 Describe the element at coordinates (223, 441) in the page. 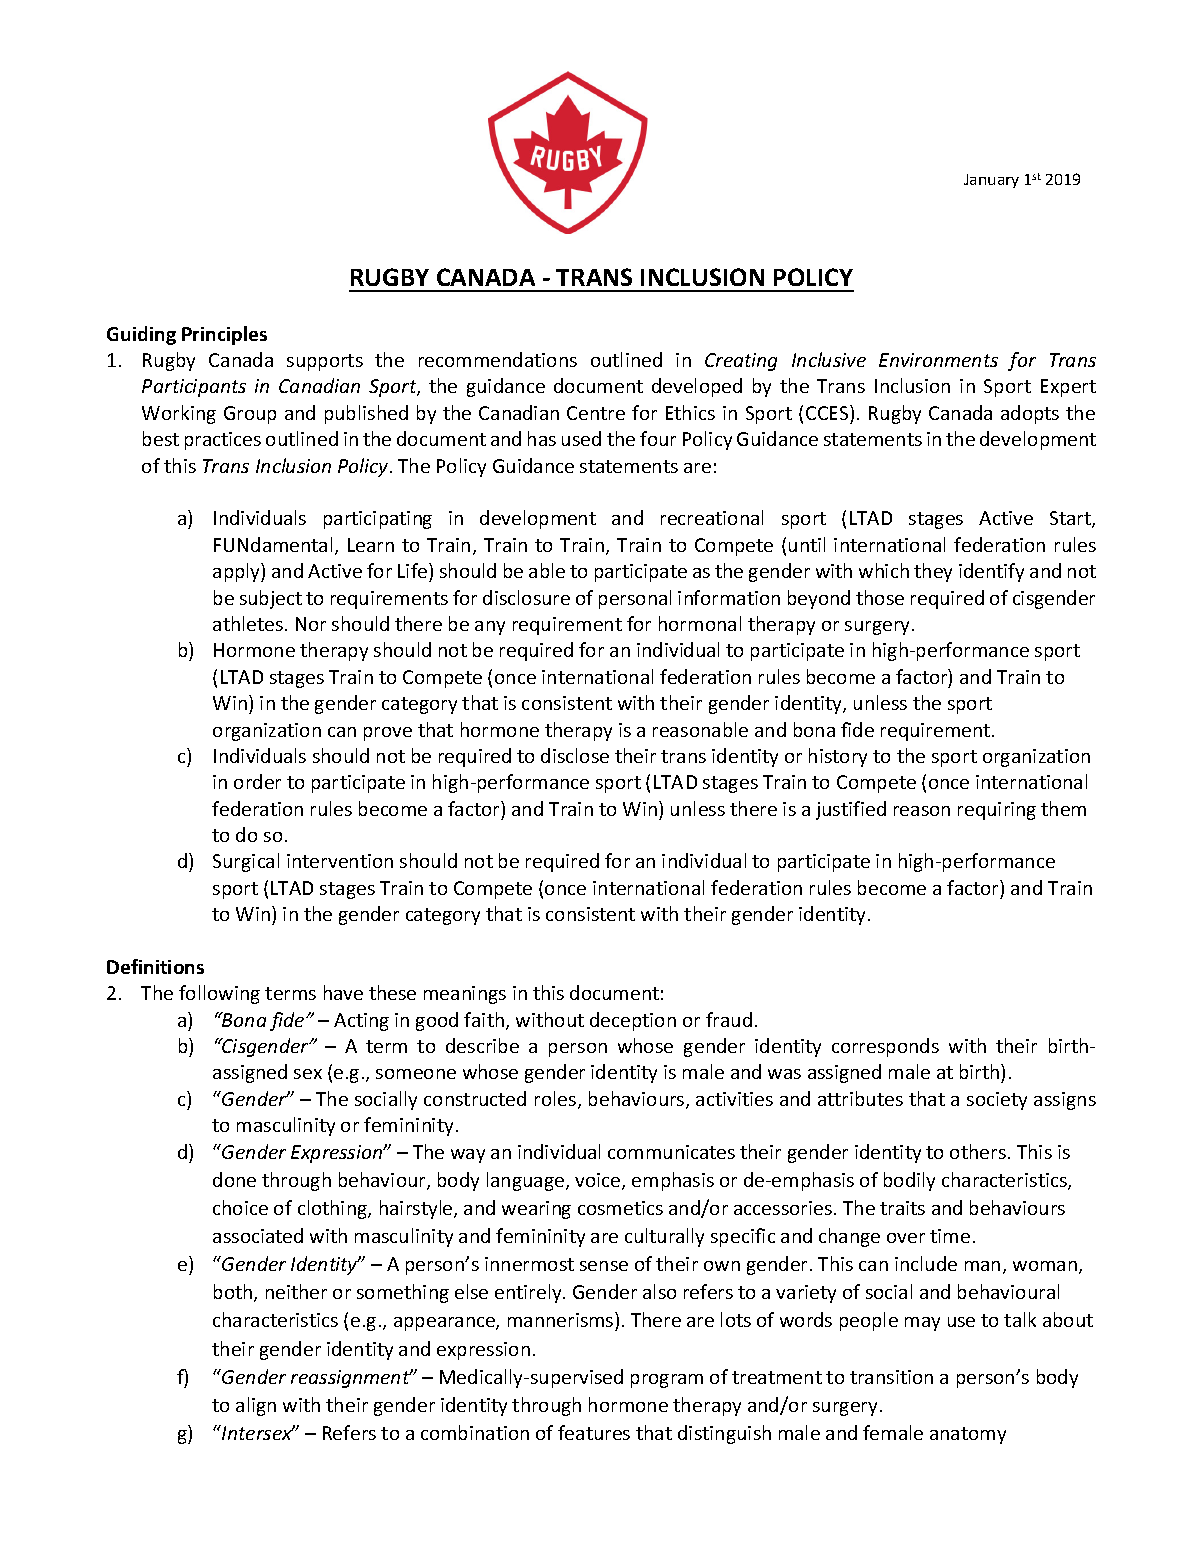

I see `practices` at that location.
